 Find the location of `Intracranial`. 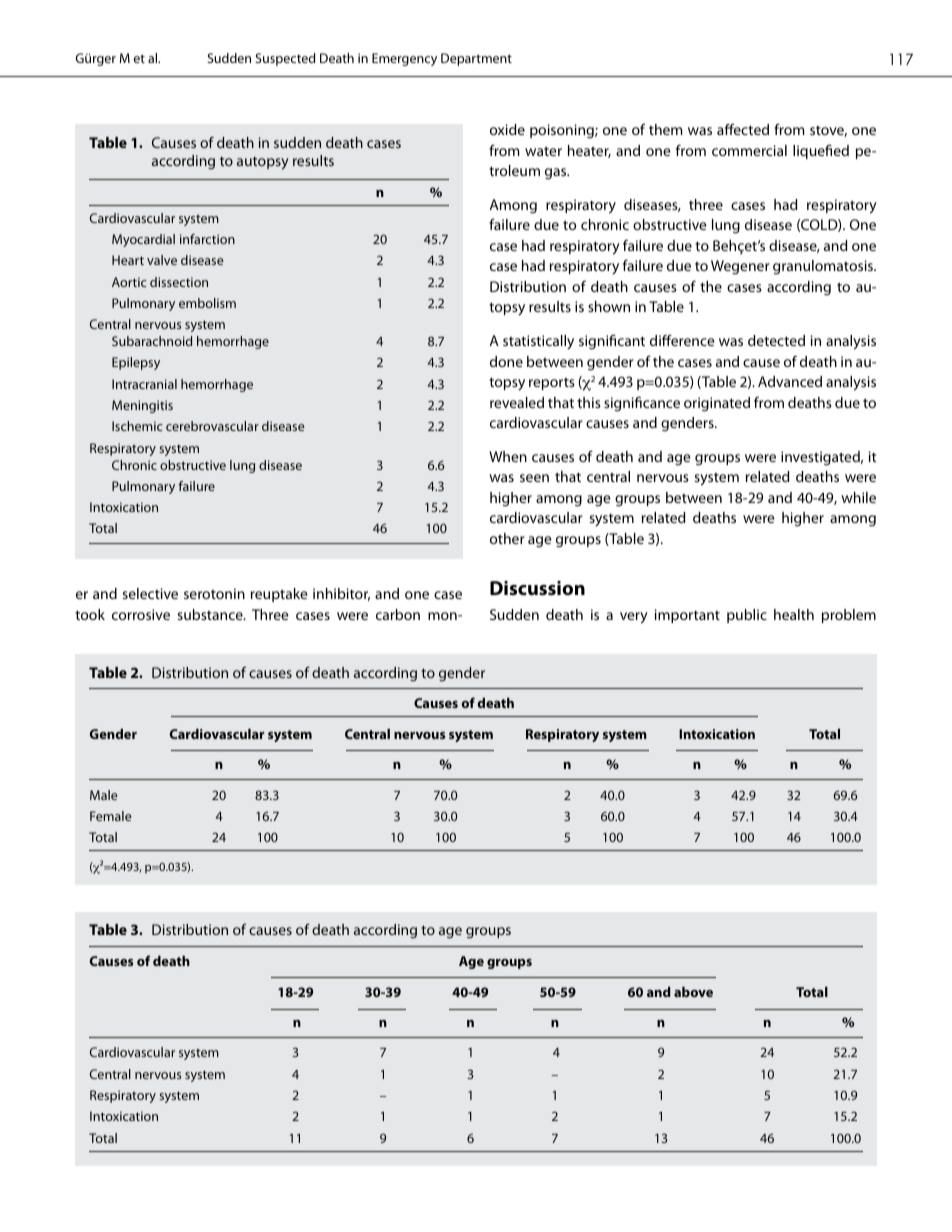

Intracranial is located at coordinates (144, 384).
